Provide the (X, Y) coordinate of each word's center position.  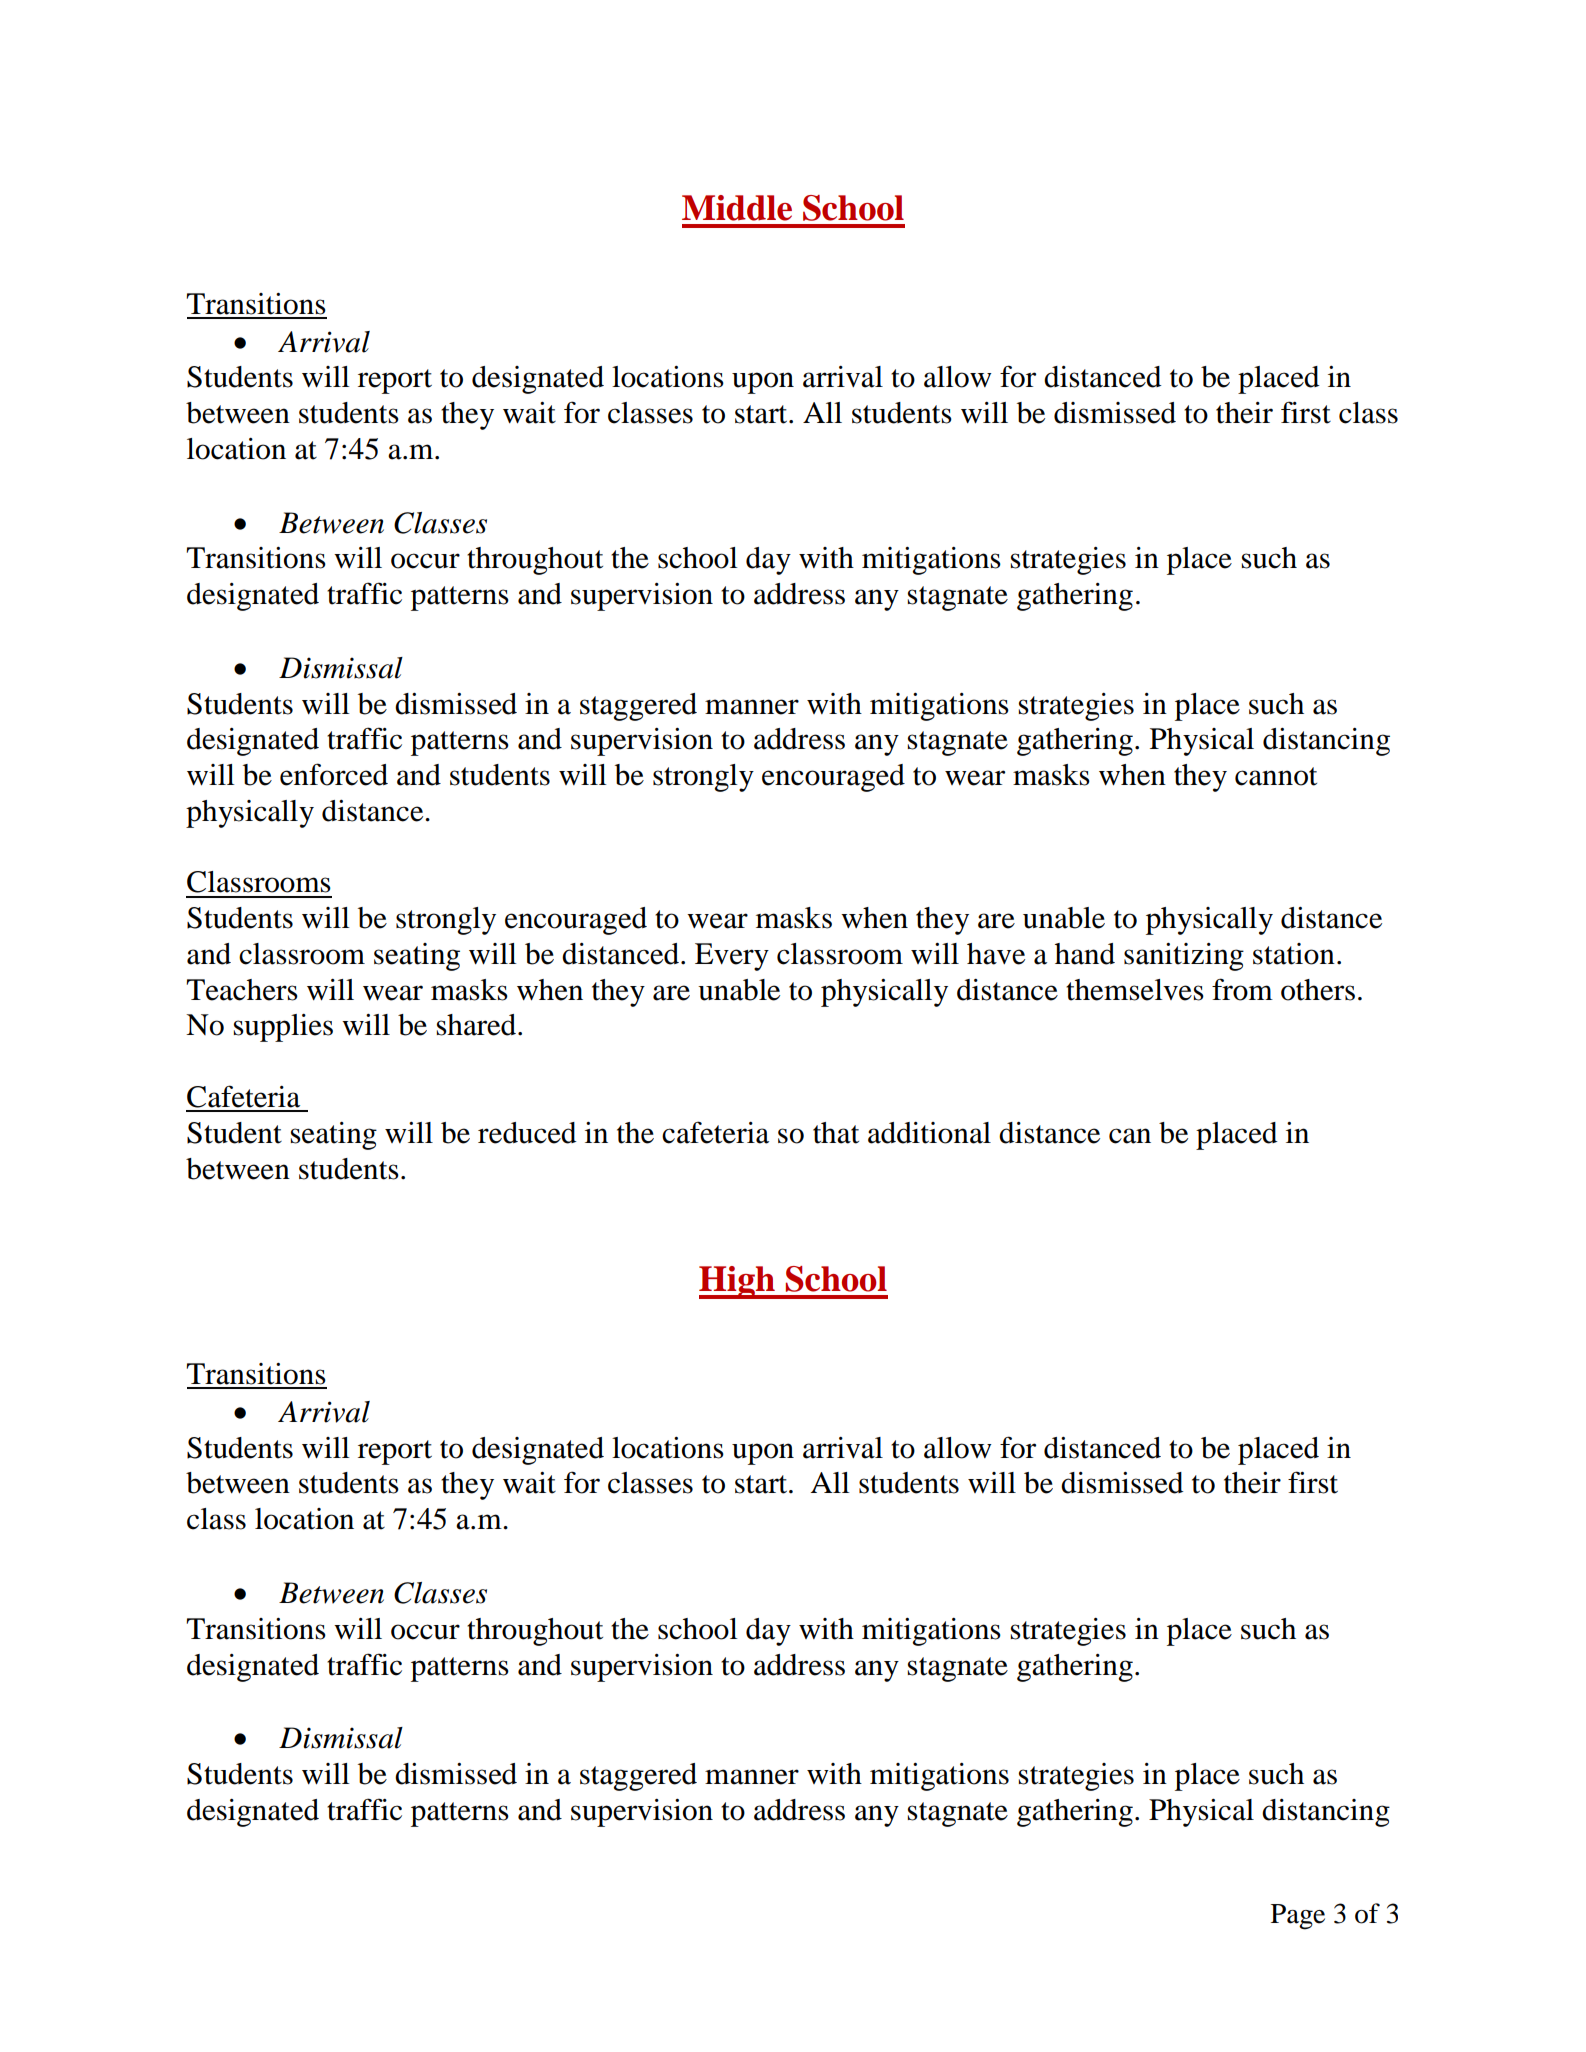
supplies (283, 1028)
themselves (1135, 990)
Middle (737, 208)
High (738, 1282)
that (836, 1133)
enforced (334, 774)
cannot (1276, 776)
